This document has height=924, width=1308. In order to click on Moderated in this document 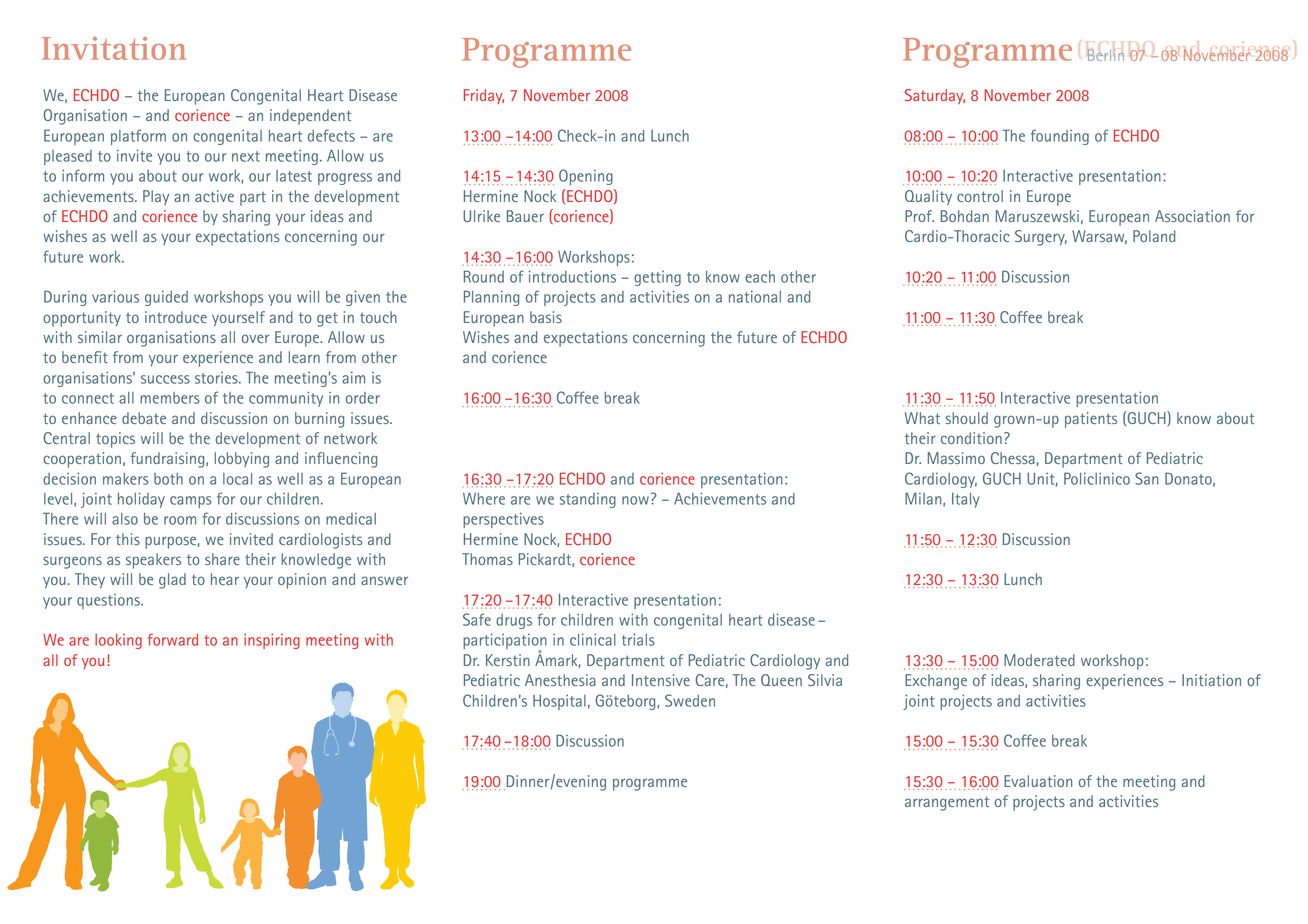, I will do `click(1039, 660)`.
